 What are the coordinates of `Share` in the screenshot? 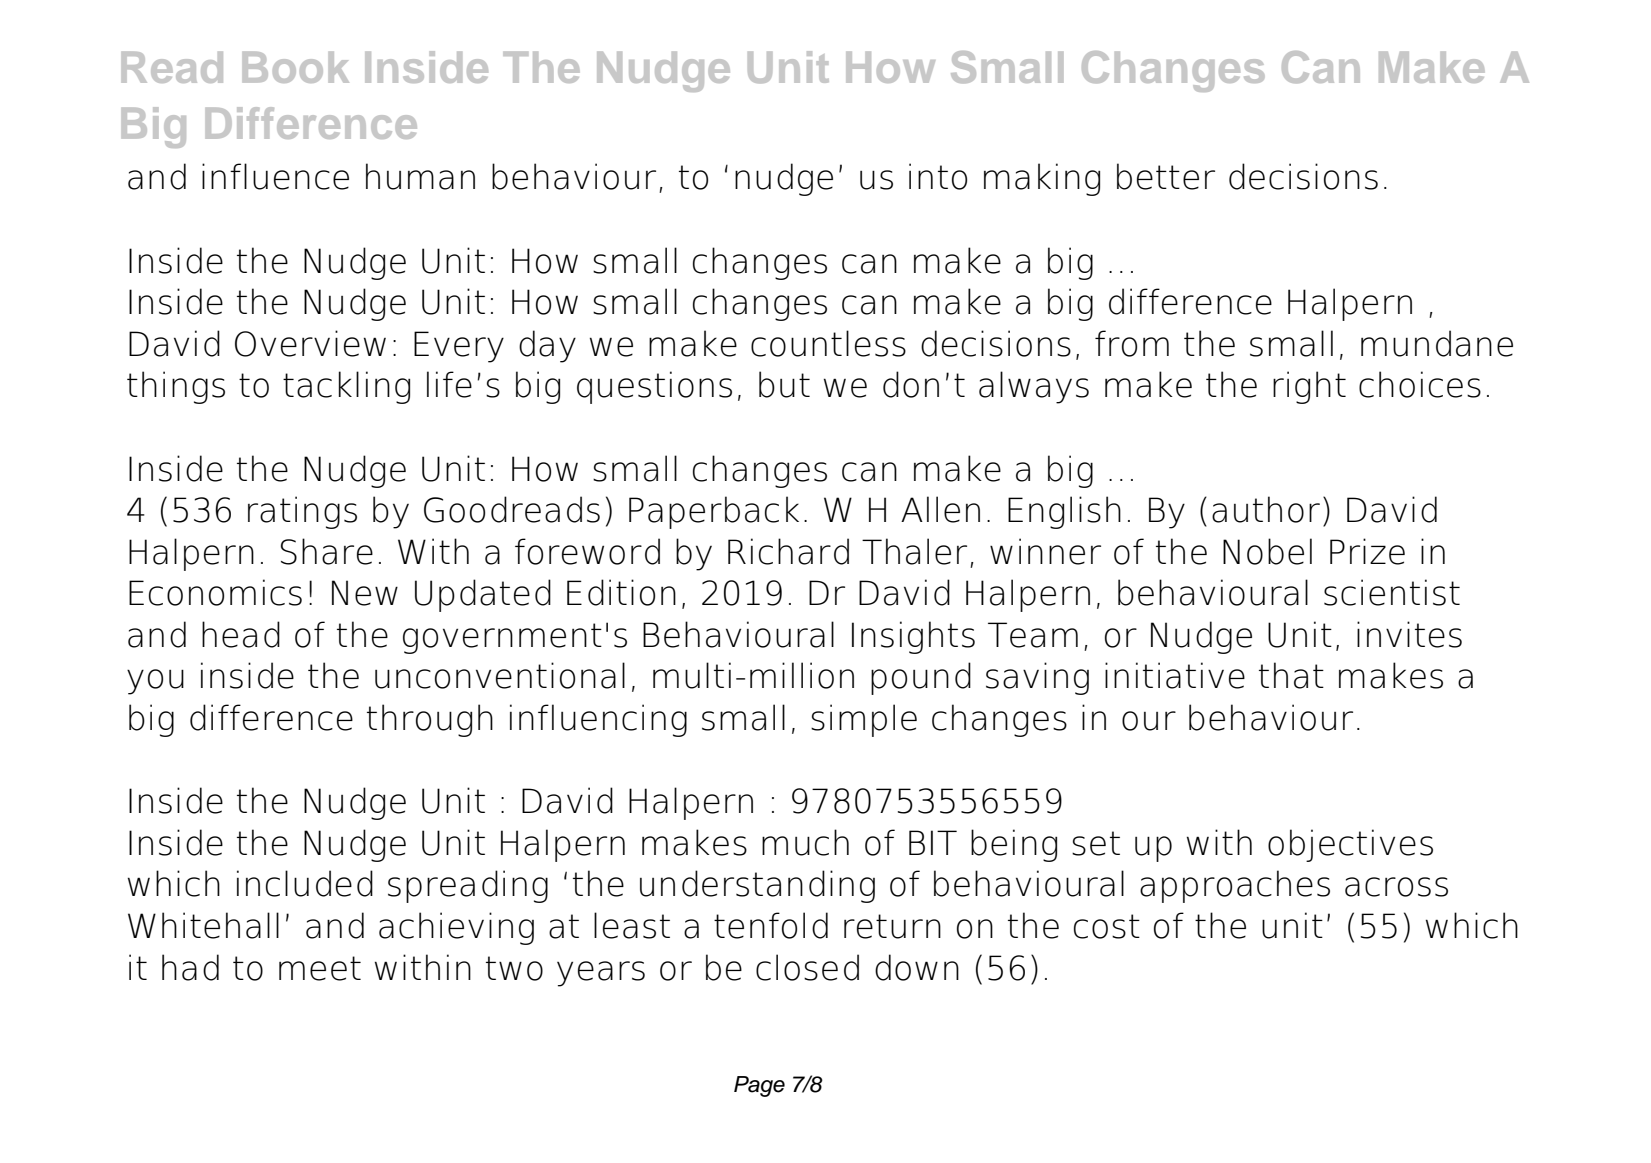 It's located at (327, 551).
